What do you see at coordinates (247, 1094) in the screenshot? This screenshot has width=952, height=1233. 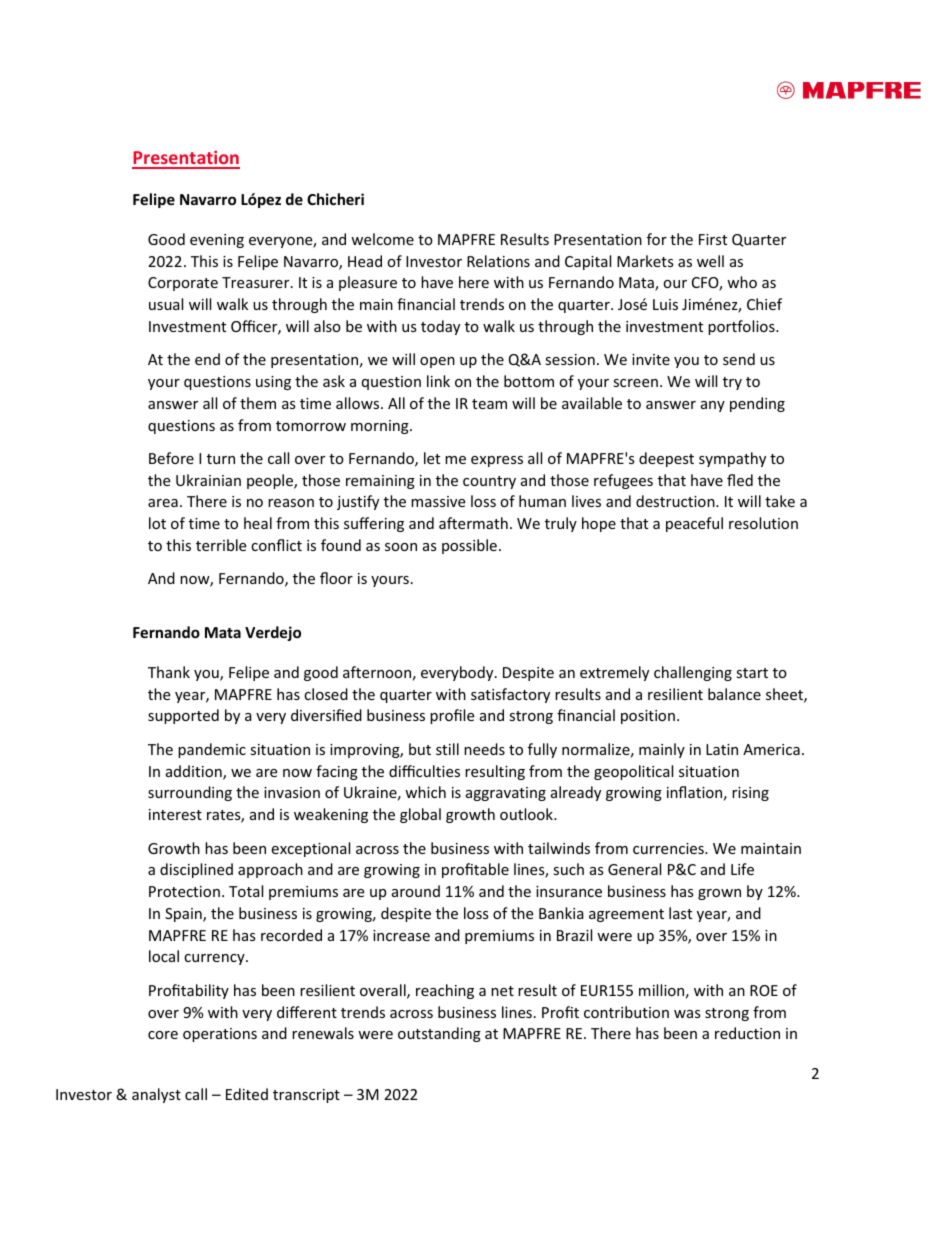 I see `Edited` at bounding box center [247, 1094].
